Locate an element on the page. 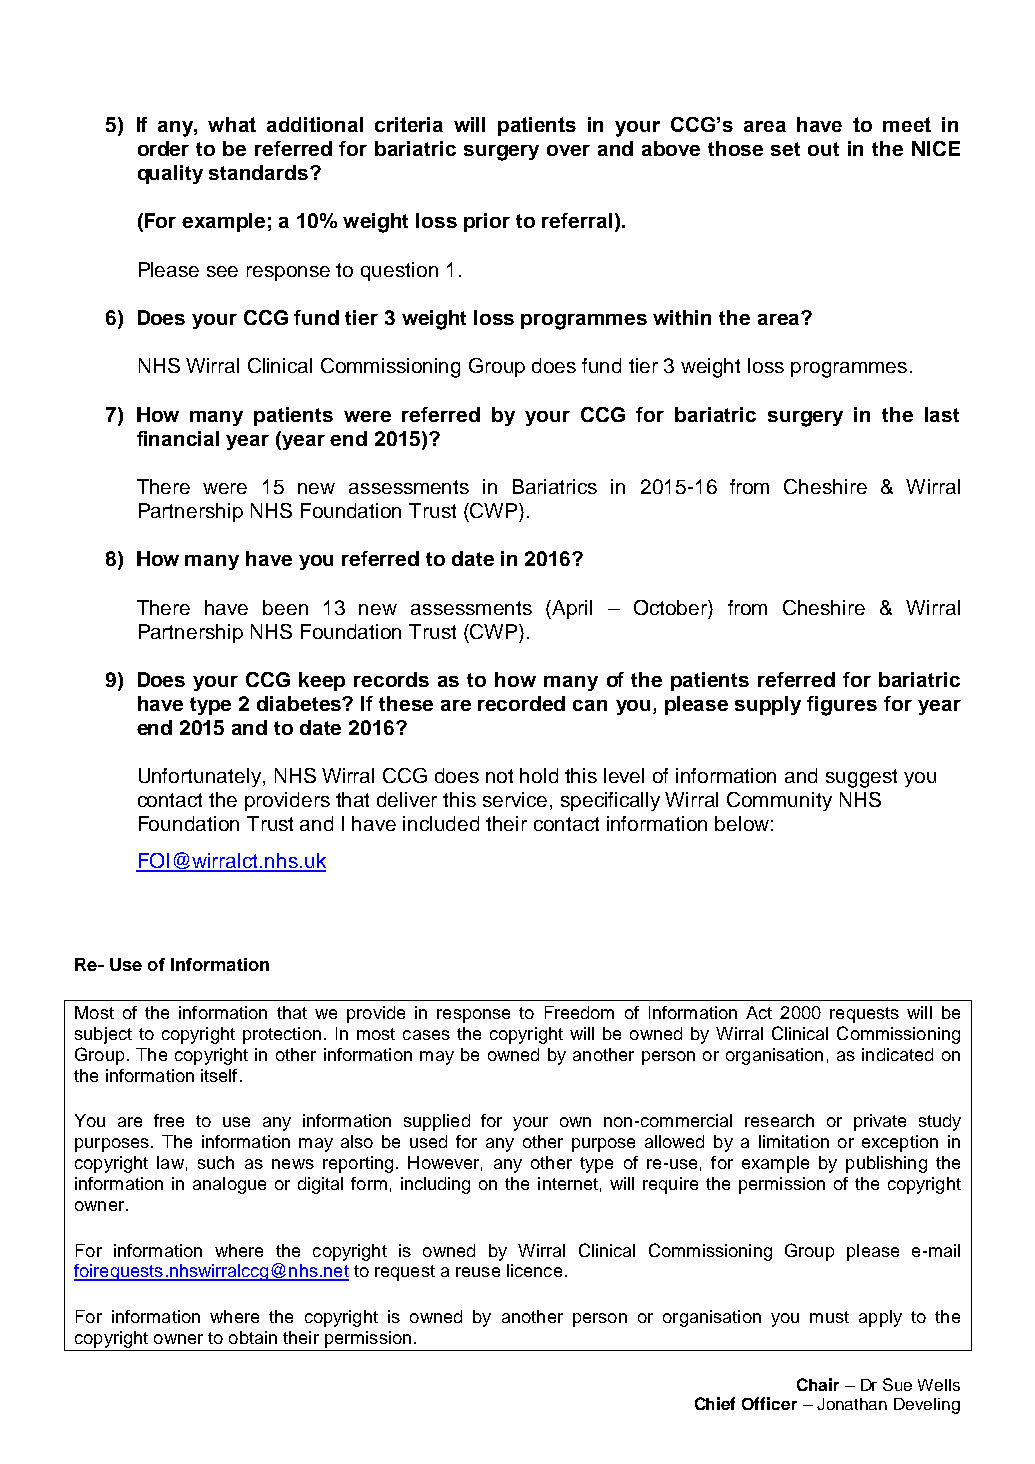  indicated is located at coordinates (897, 1054).
